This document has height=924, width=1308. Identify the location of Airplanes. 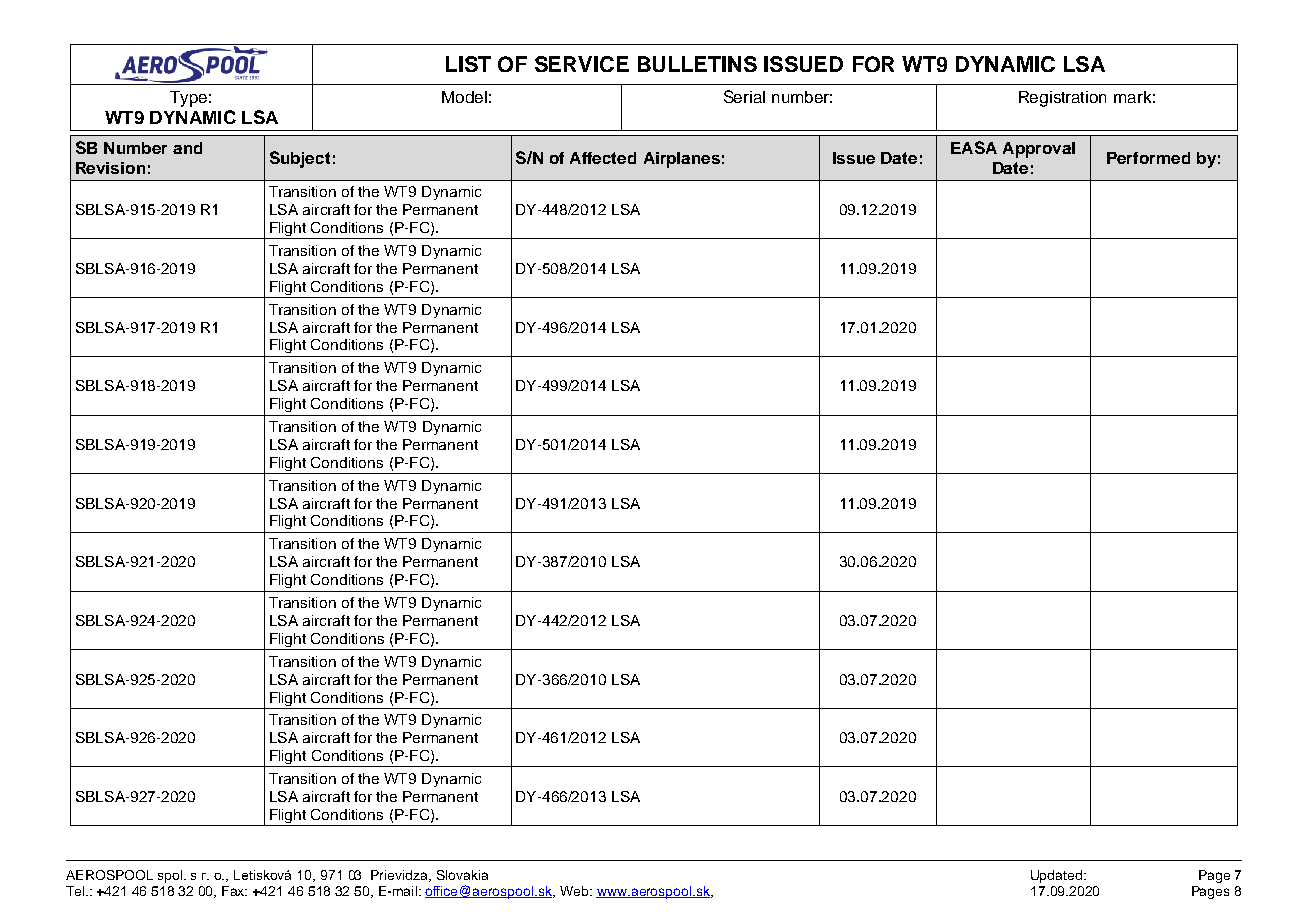
(682, 160).
